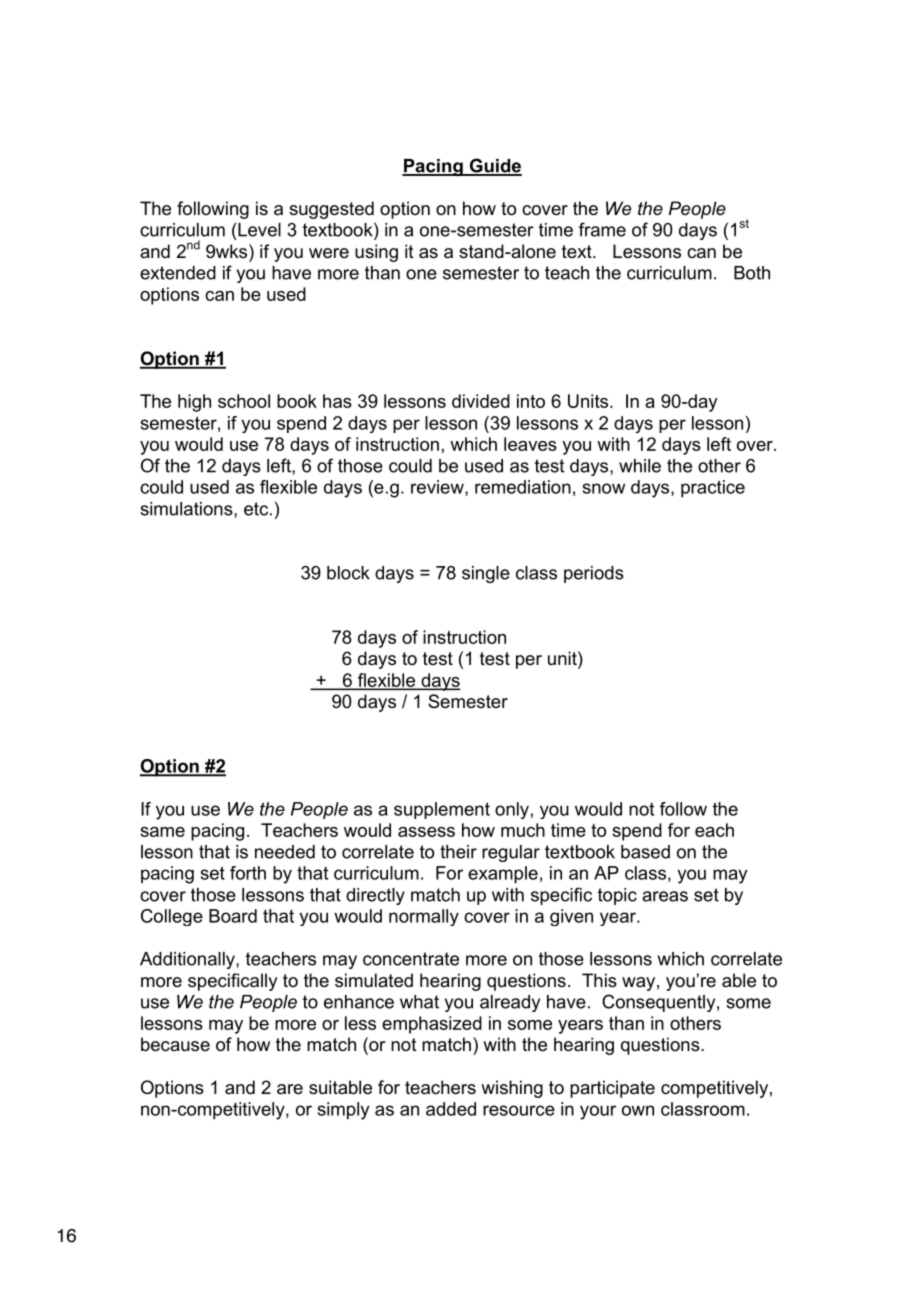 The height and width of the screenshot is (1308, 924). I want to click on because, so click(175, 1044).
